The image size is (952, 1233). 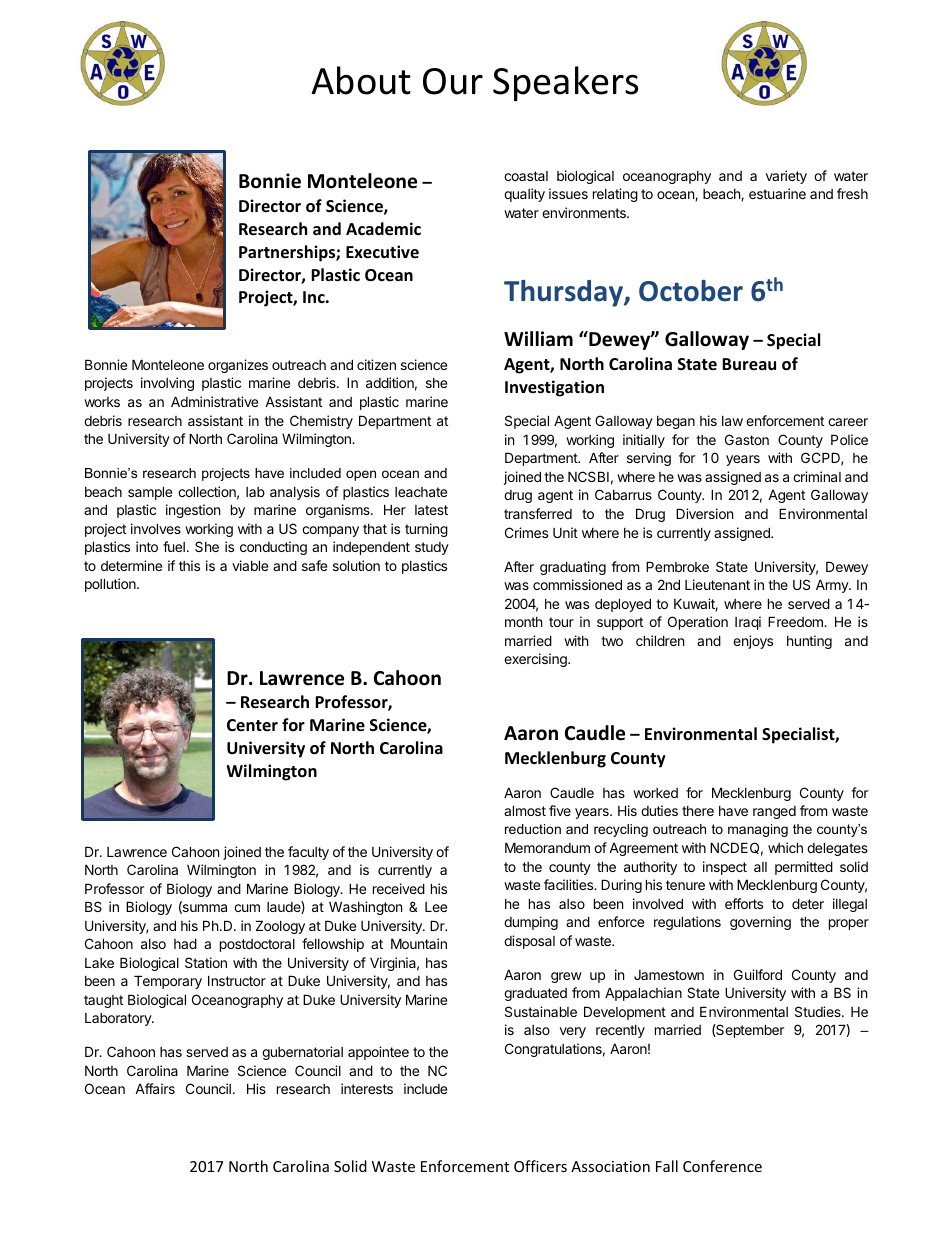 I want to click on exercising, so click(x=536, y=660).
